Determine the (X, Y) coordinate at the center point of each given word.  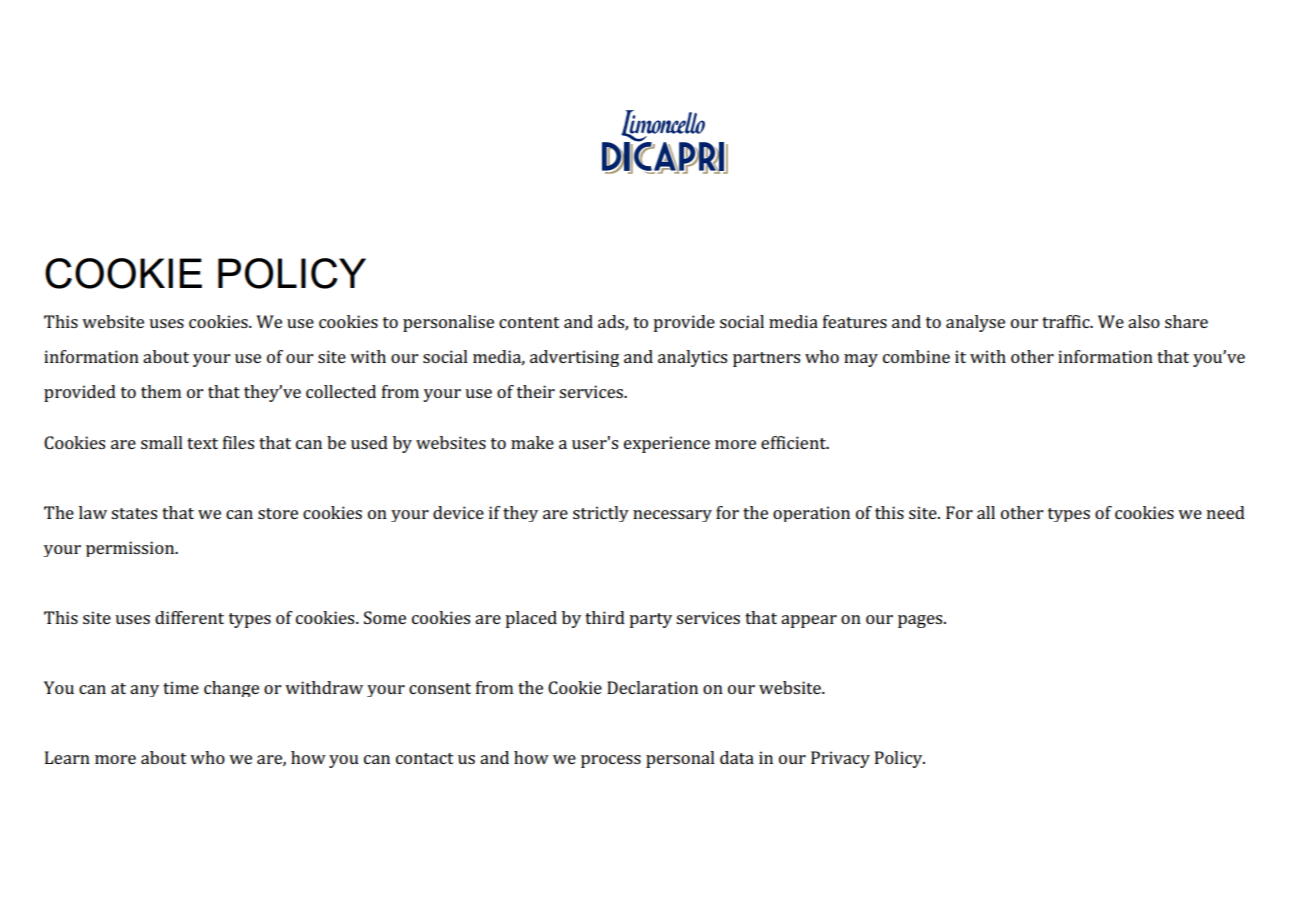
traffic (1067, 321)
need (1226, 512)
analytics (692, 358)
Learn (67, 757)
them (161, 391)
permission (131, 549)
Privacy (840, 759)
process (611, 761)
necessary (672, 516)
